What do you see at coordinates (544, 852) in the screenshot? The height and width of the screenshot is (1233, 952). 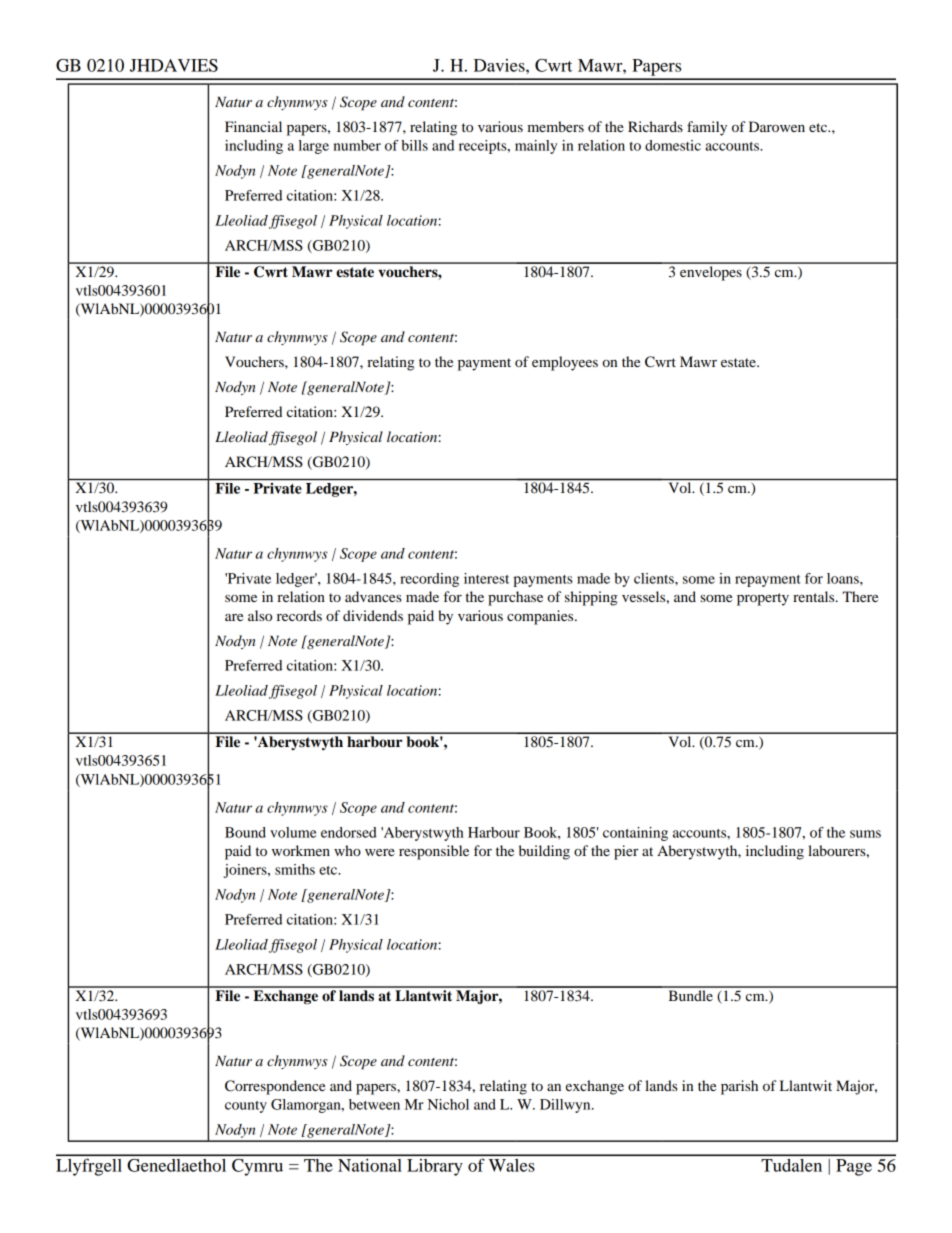 I see `building` at bounding box center [544, 852].
